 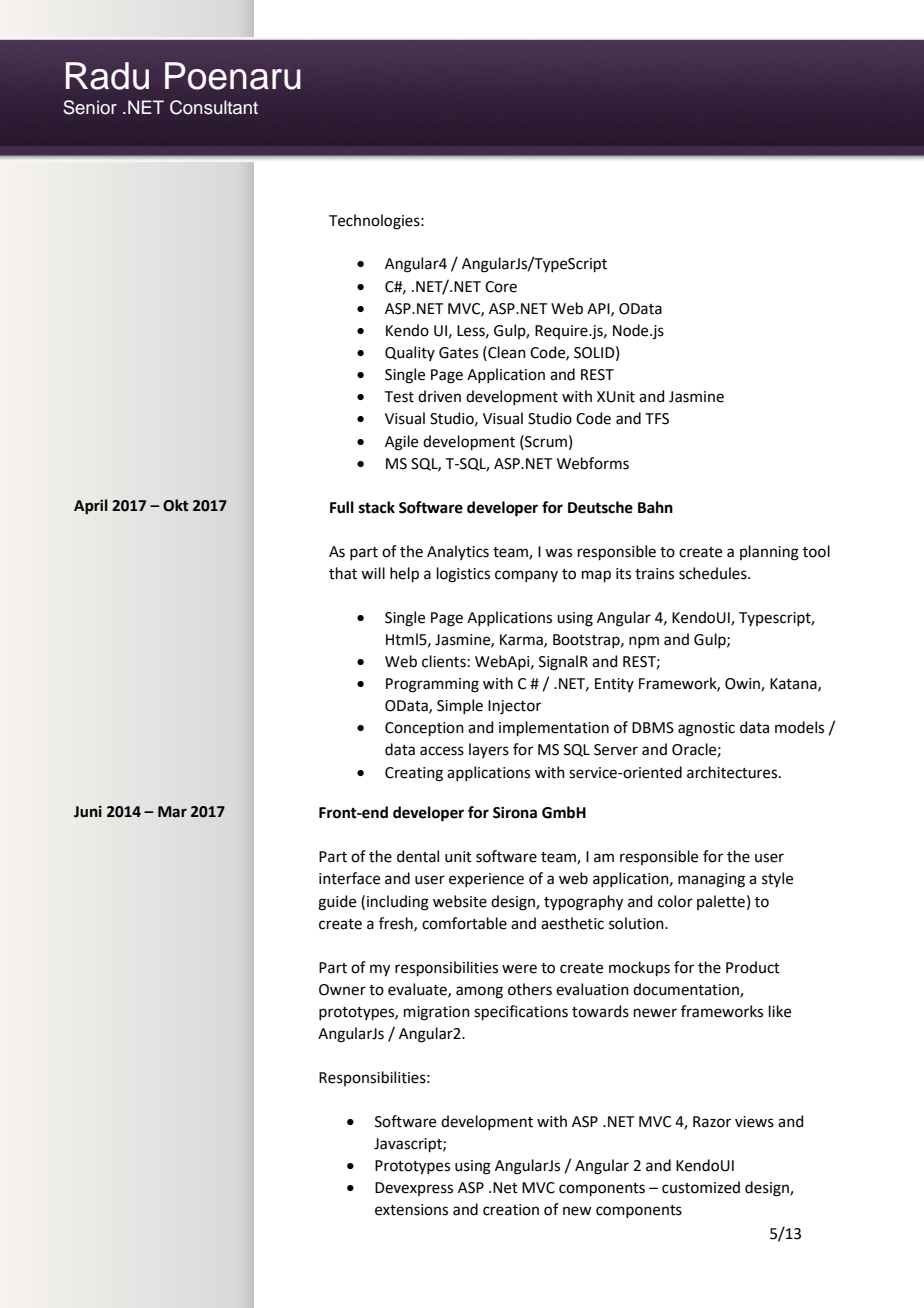 I want to click on clients, so click(x=444, y=661).
